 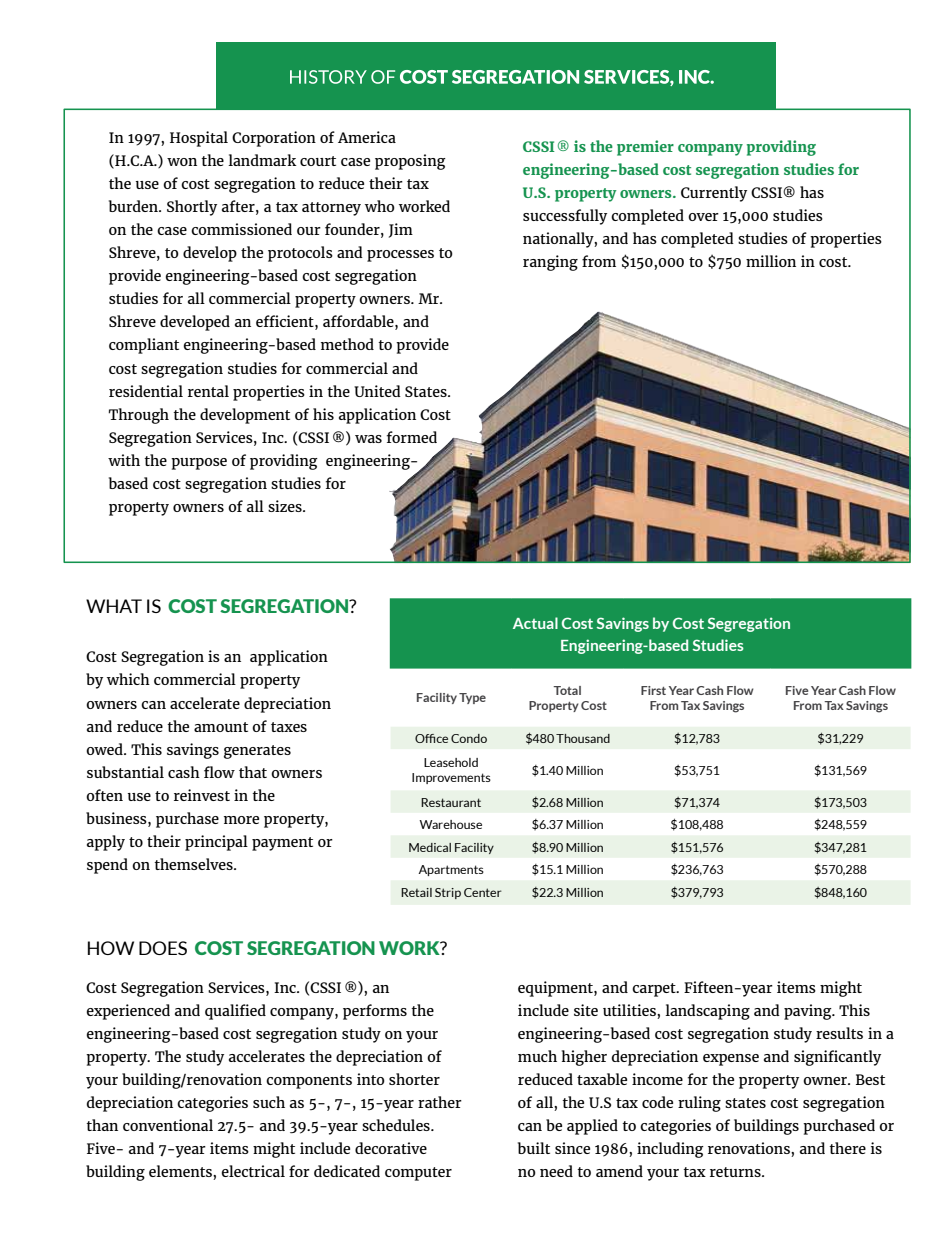 I want to click on which, so click(x=128, y=679).
